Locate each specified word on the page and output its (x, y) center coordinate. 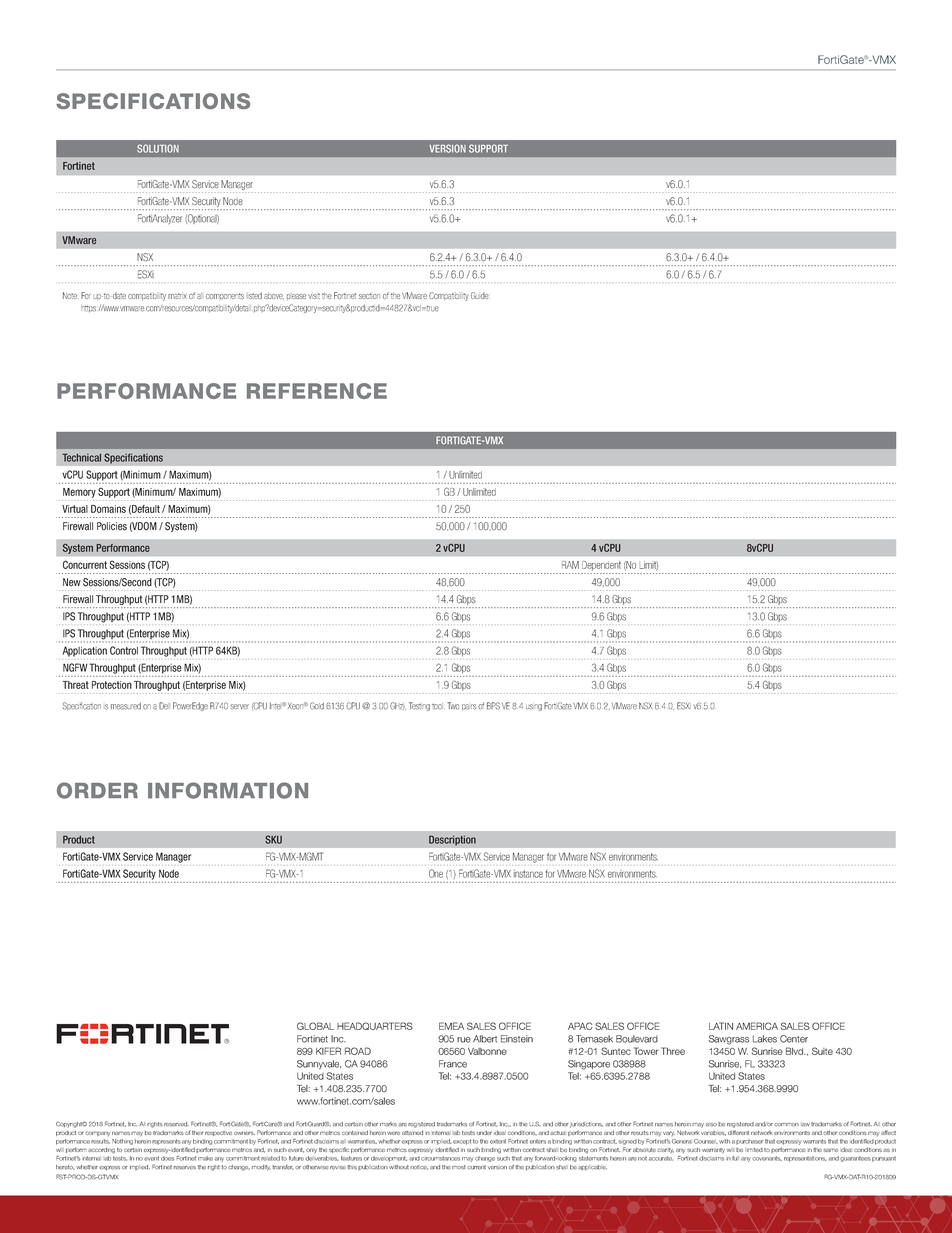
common (786, 1125)
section (369, 296)
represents (166, 1141)
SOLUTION (158, 148)
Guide (480, 295)
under (484, 1132)
